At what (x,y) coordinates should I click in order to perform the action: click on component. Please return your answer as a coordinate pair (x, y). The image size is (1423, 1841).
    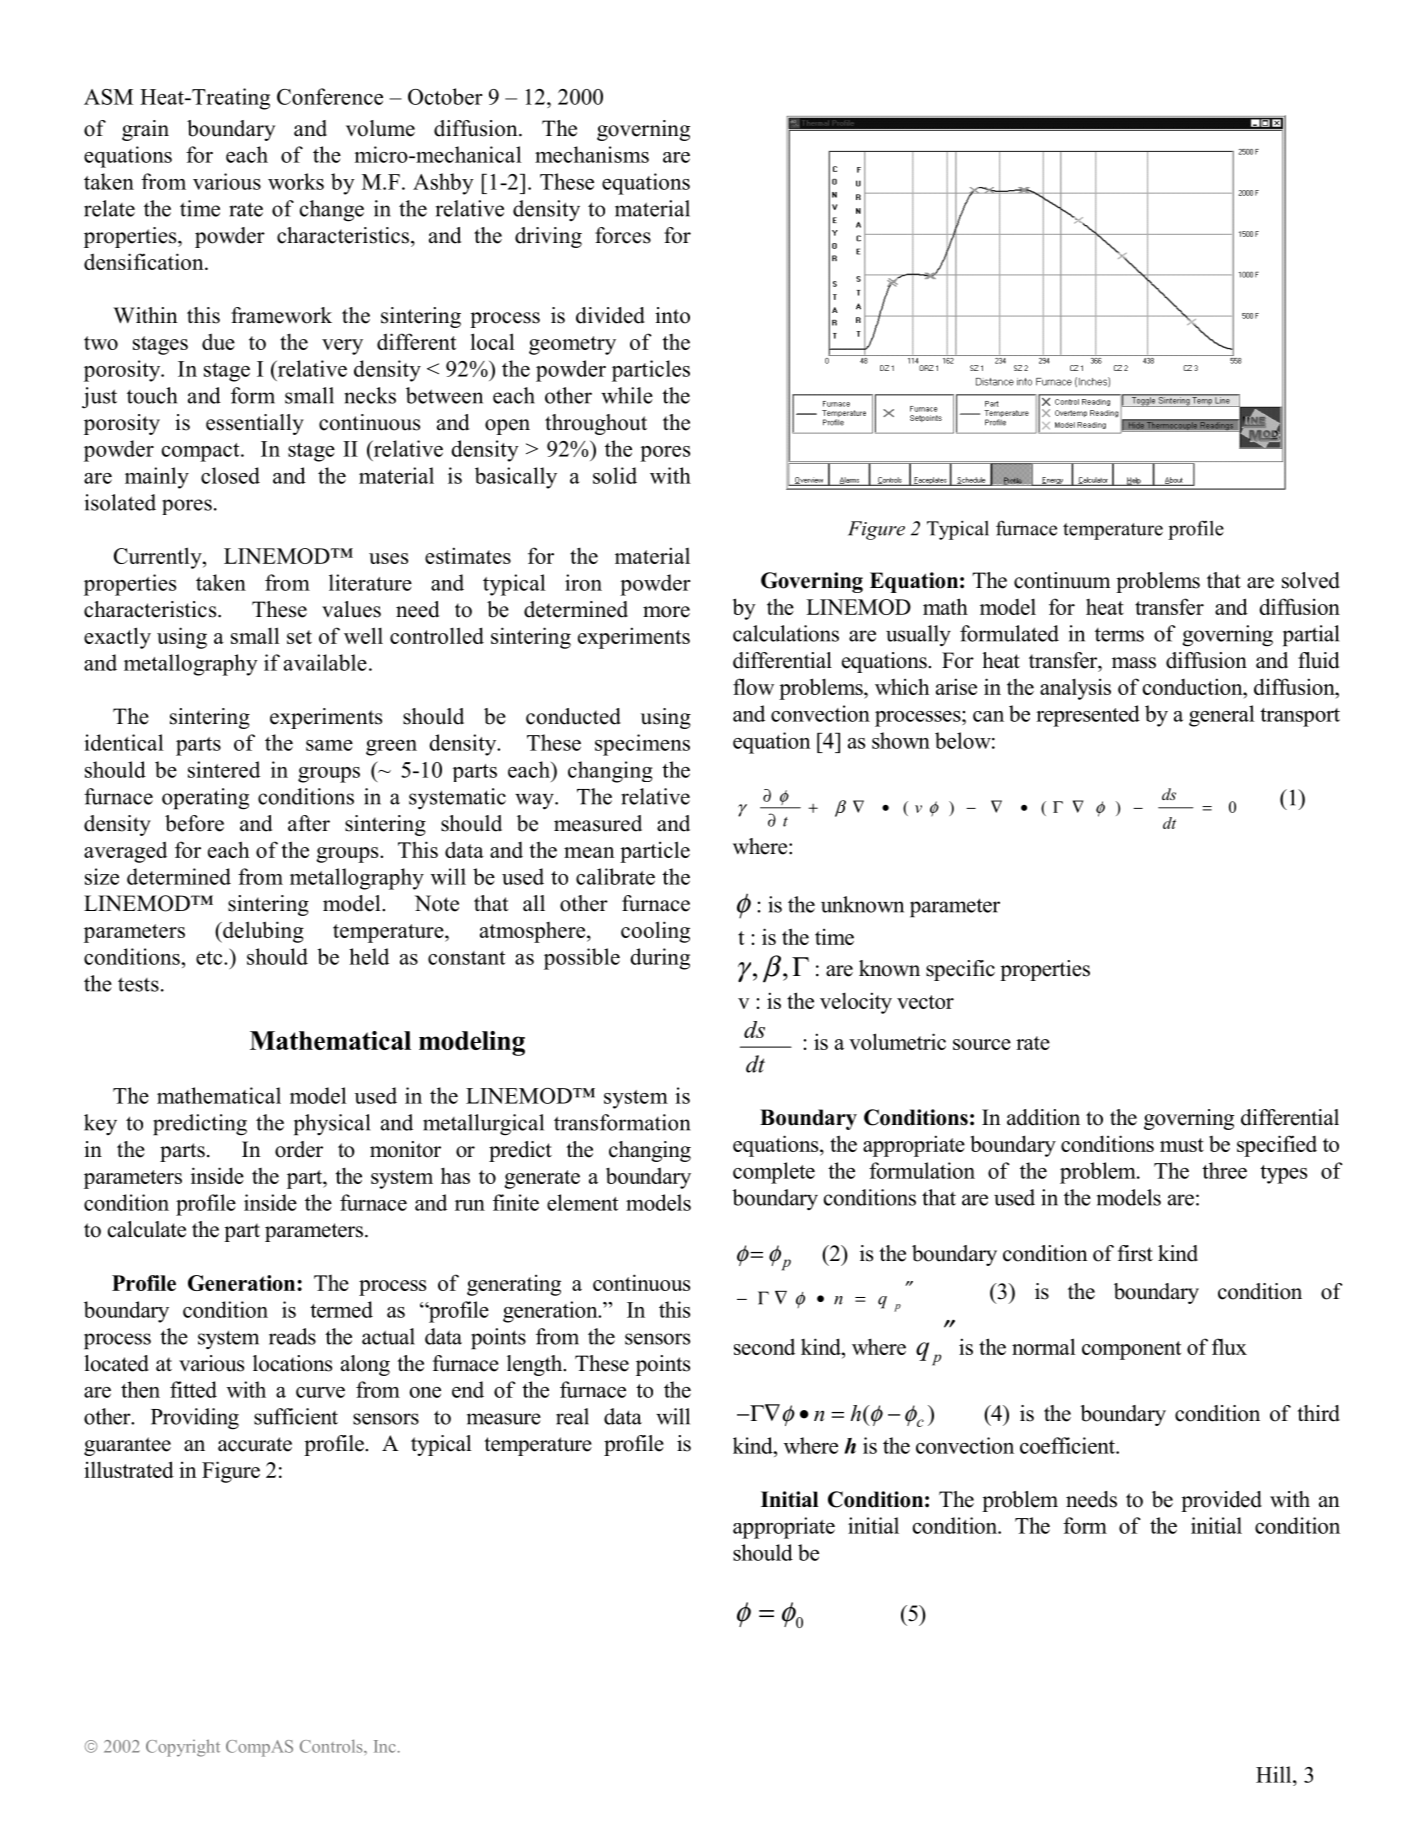
    Looking at the image, I should click on (1131, 1350).
